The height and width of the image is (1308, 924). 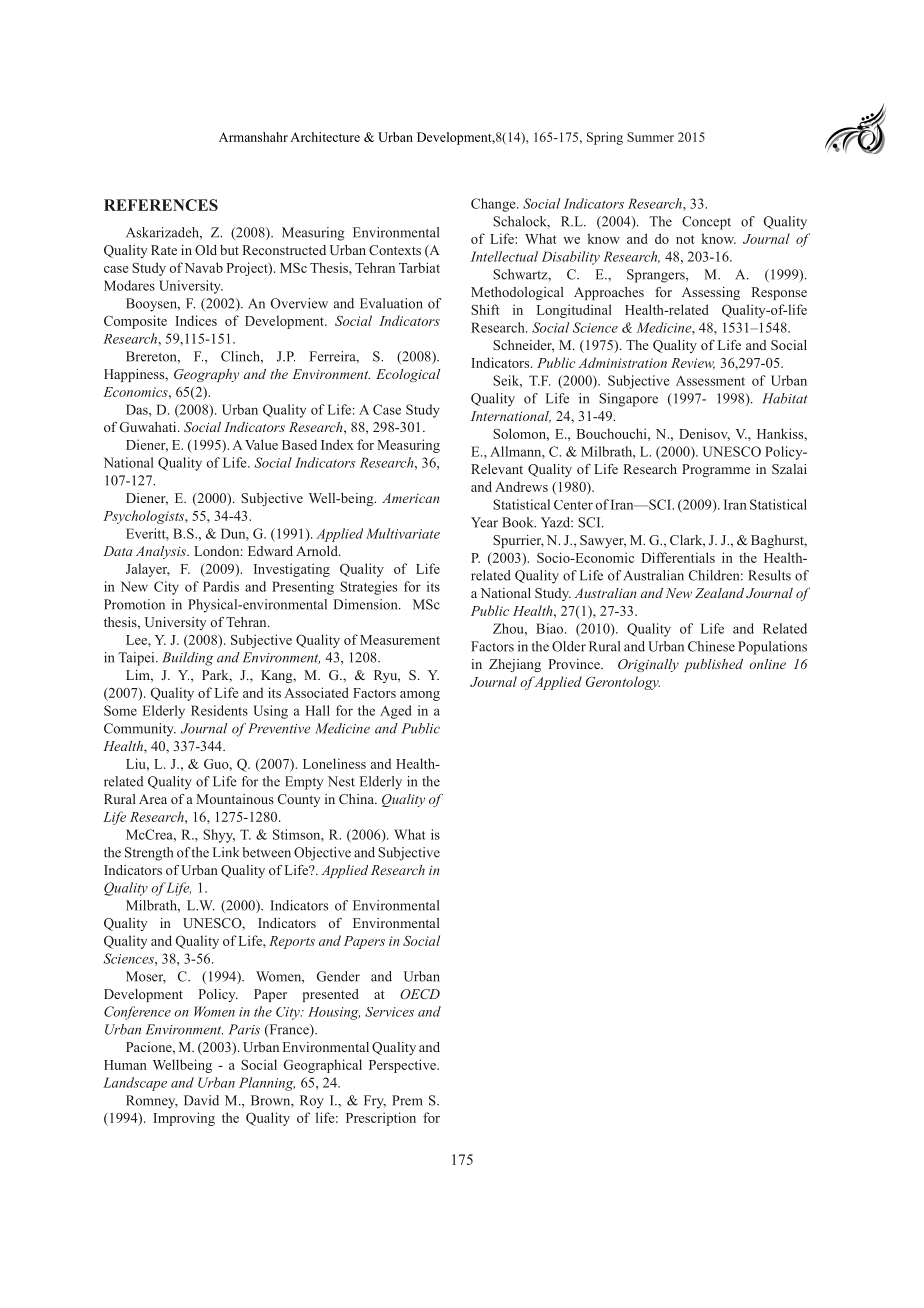 I want to click on Summer, so click(x=650, y=137).
